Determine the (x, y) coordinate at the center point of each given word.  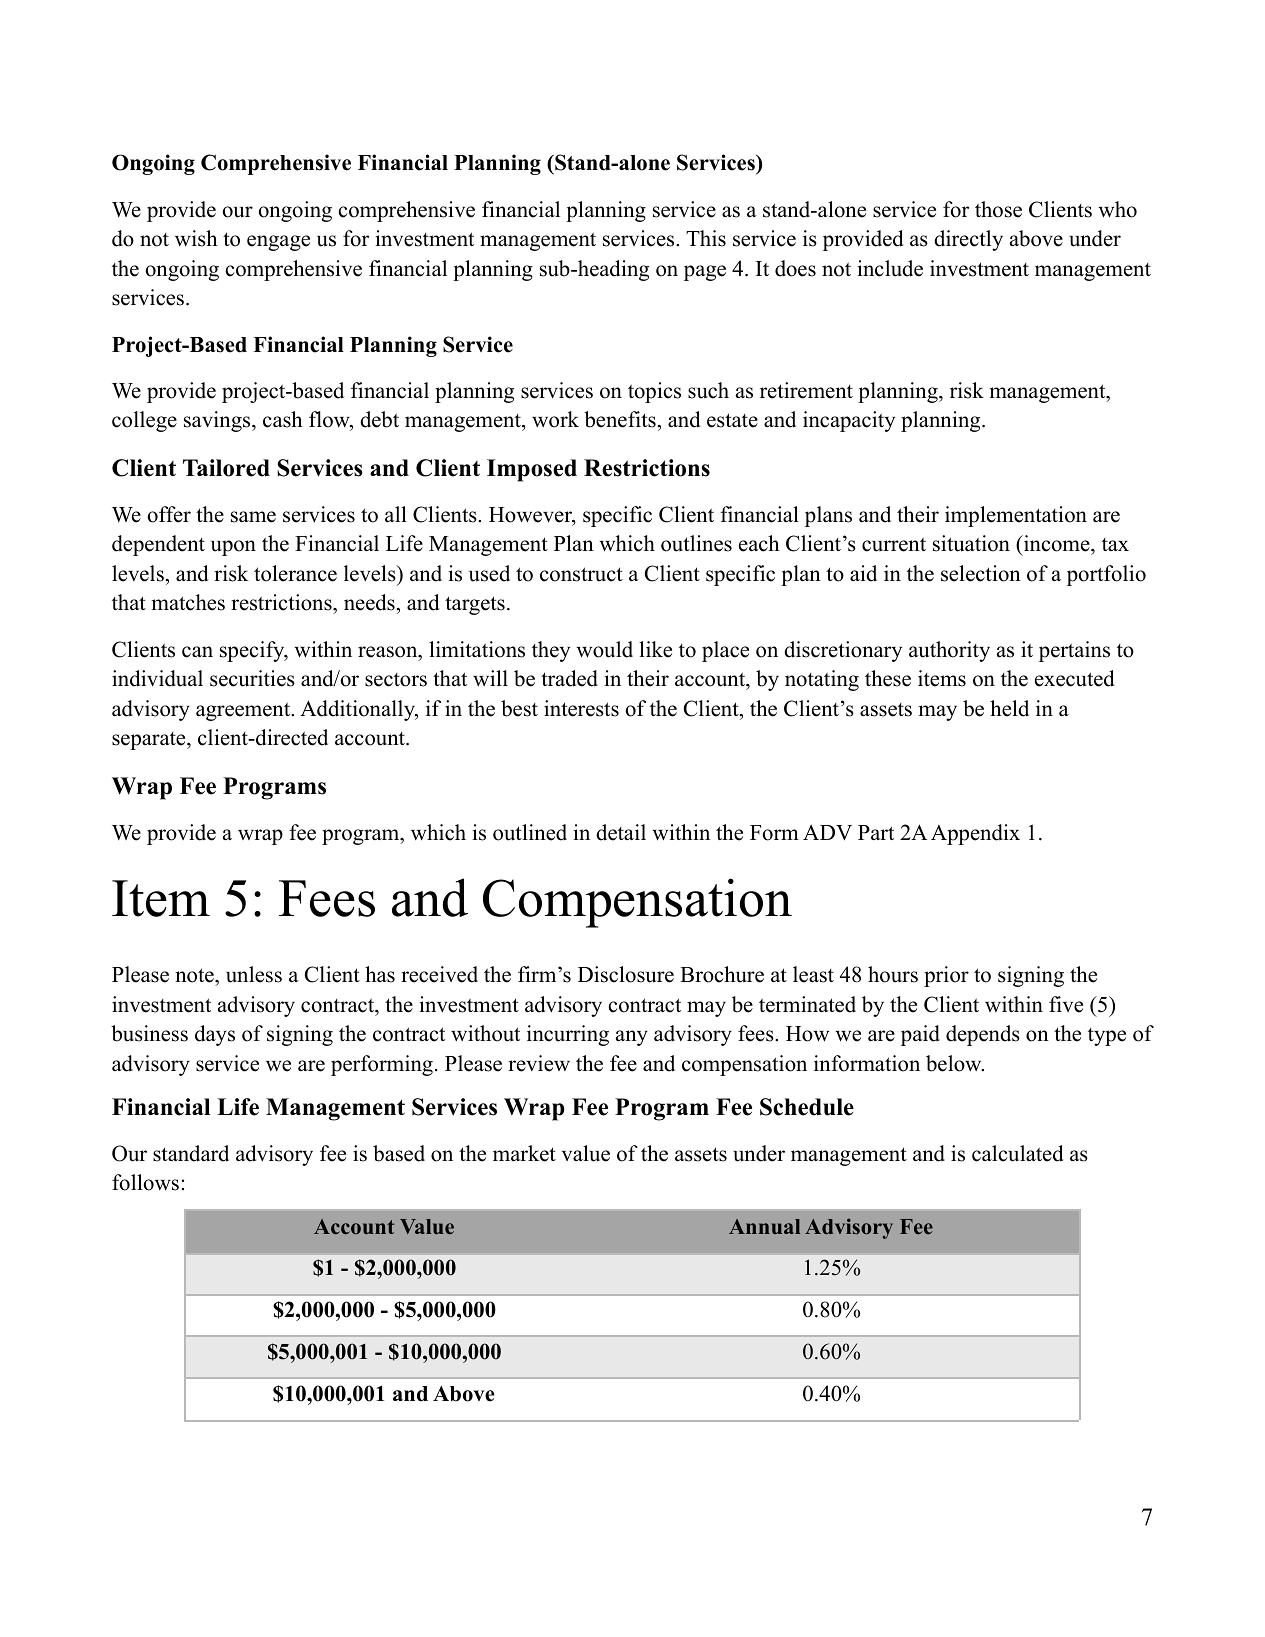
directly (968, 240)
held (1009, 708)
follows (145, 1182)
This (706, 238)
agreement (244, 711)
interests (581, 708)
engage (278, 243)
